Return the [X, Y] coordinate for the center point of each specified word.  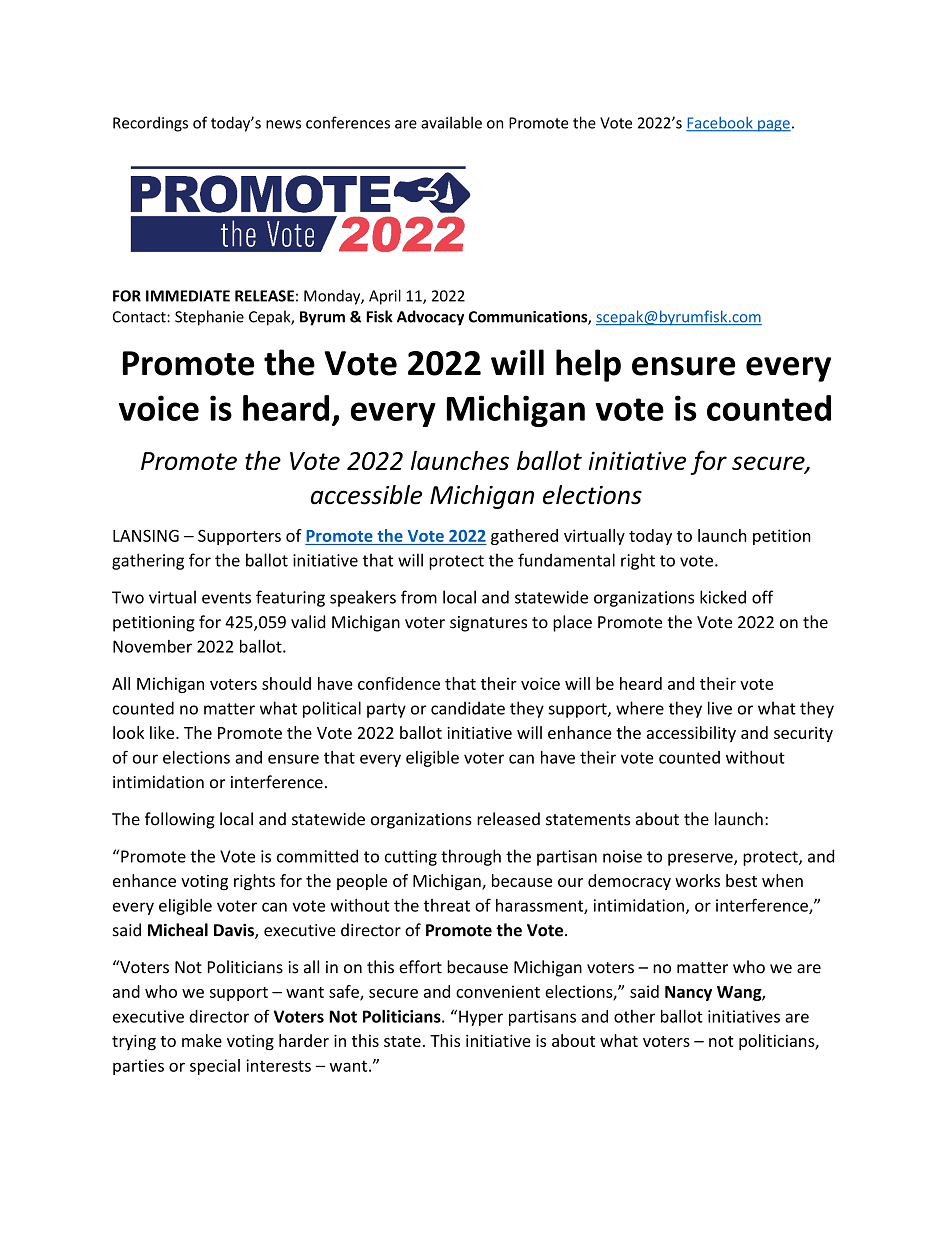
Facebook [720, 124]
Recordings [150, 124]
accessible [366, 495]
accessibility [691, 734]
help [588, 365]
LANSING [146, 535]
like [163, 732]
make [202, 1040]
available [451, 122]
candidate [468, 708]
